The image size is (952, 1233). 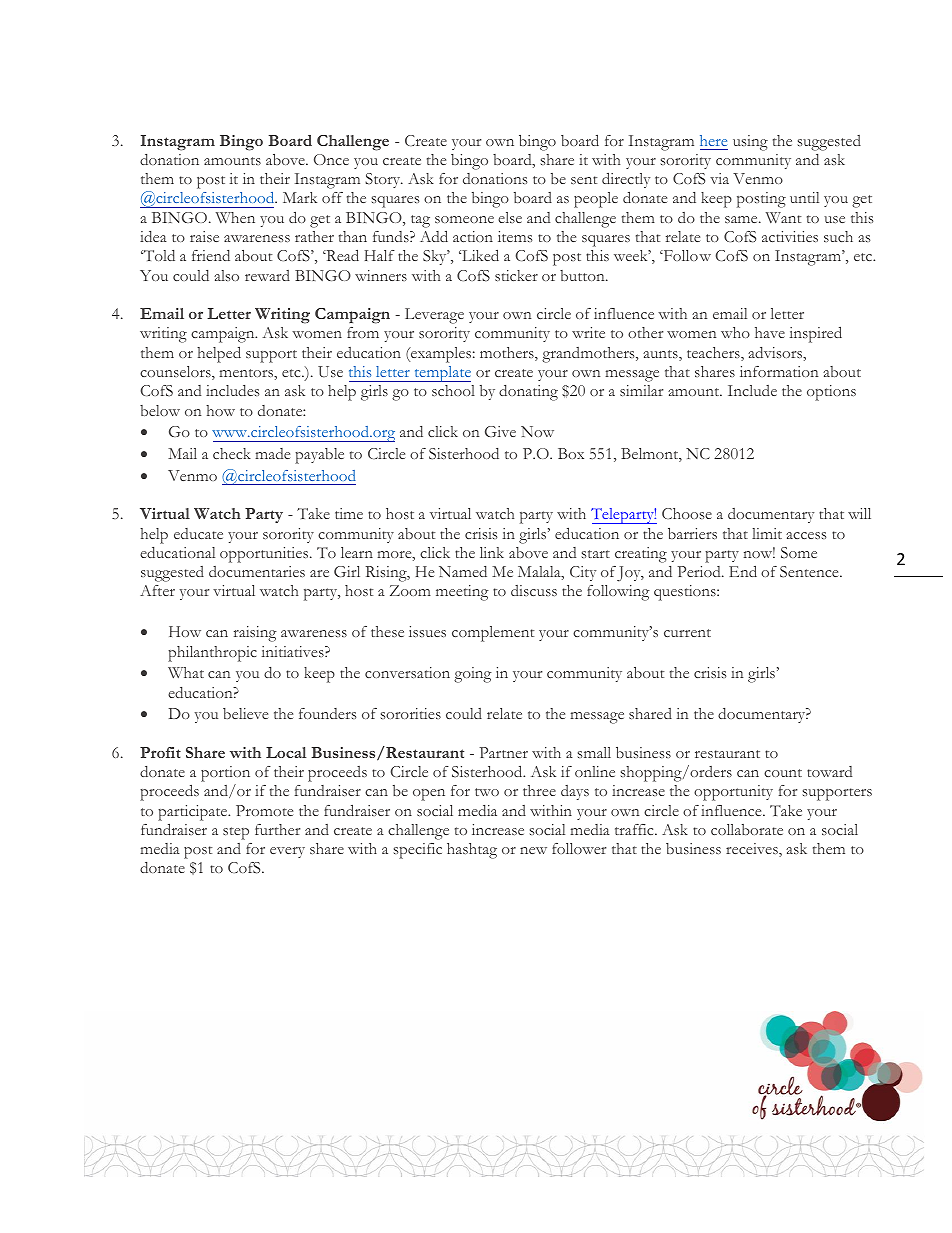 I want to click on going, so click(x=473, y=675).
